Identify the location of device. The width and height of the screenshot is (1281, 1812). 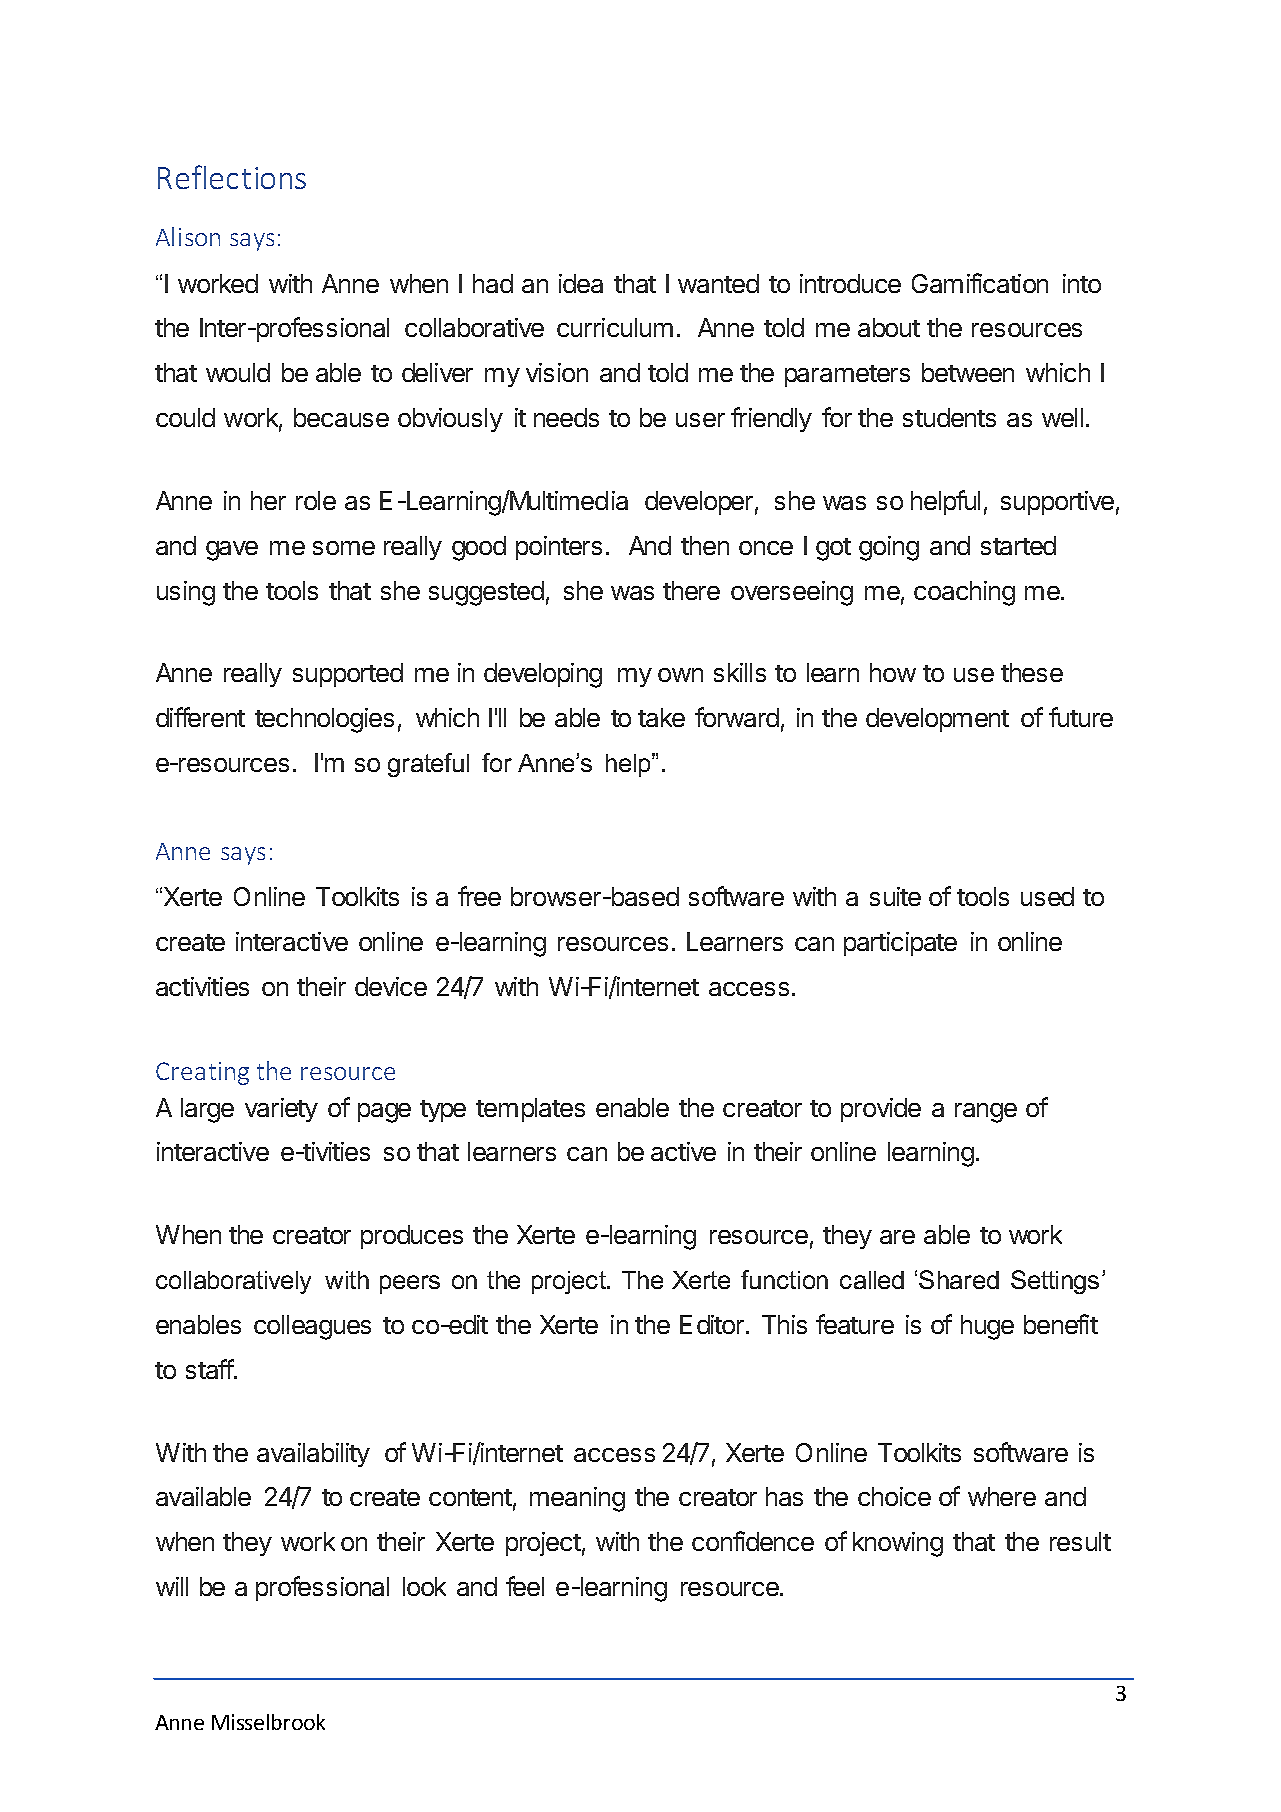
(391, 986).
